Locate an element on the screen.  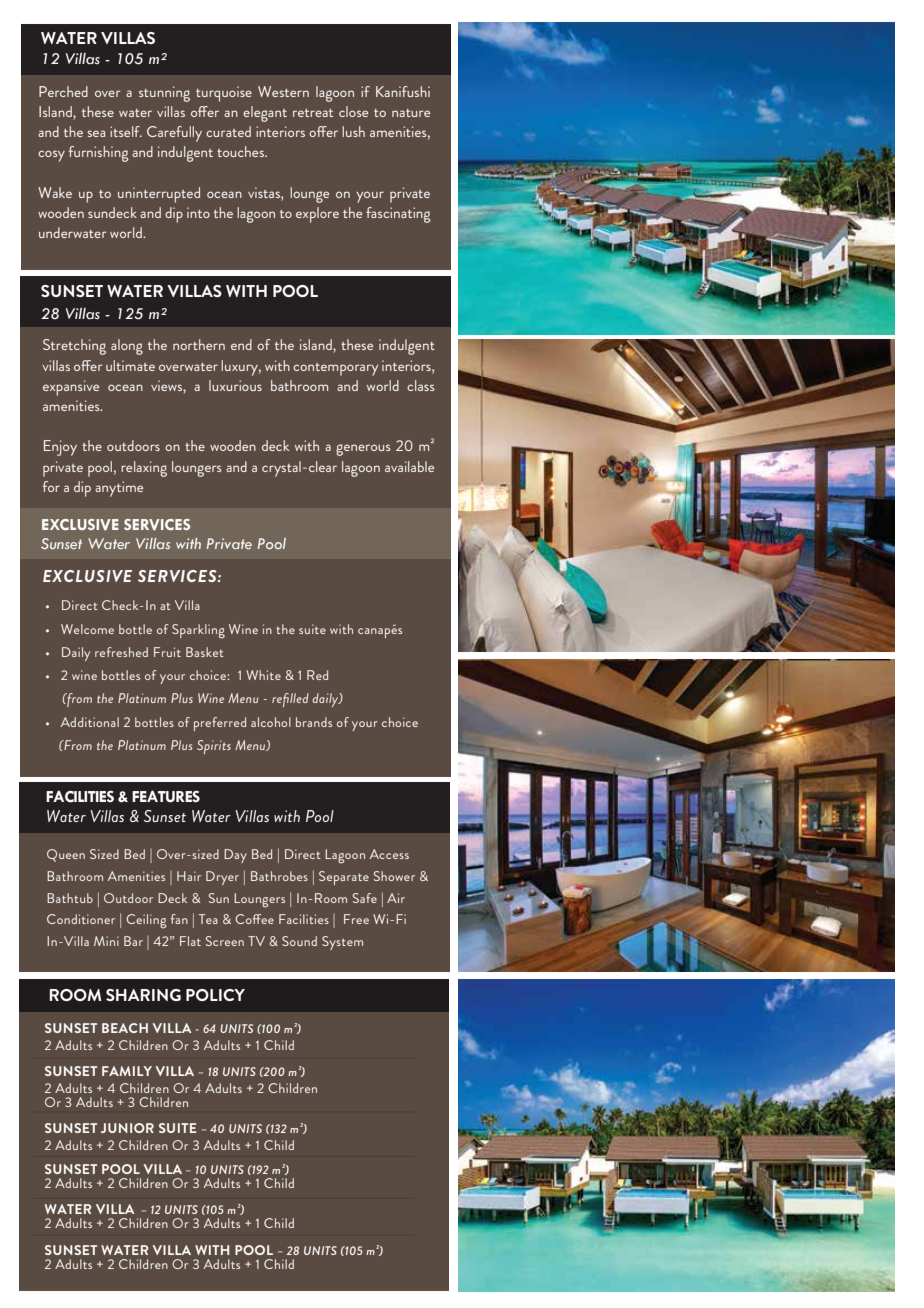
brands is located at coordinates (314, 722).
